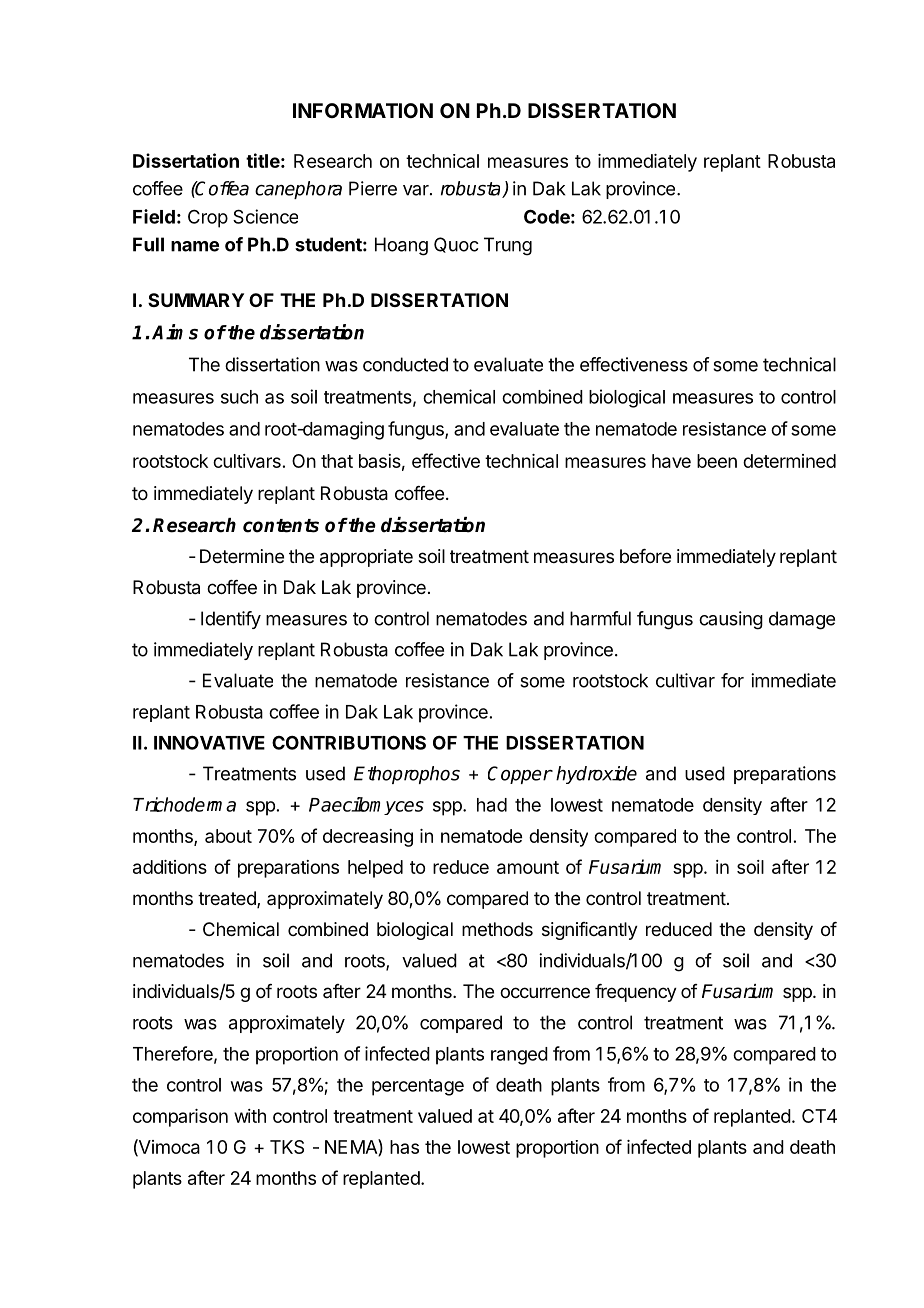 The image size is (924, 1308). I want to click on been, so click(717, 461).
